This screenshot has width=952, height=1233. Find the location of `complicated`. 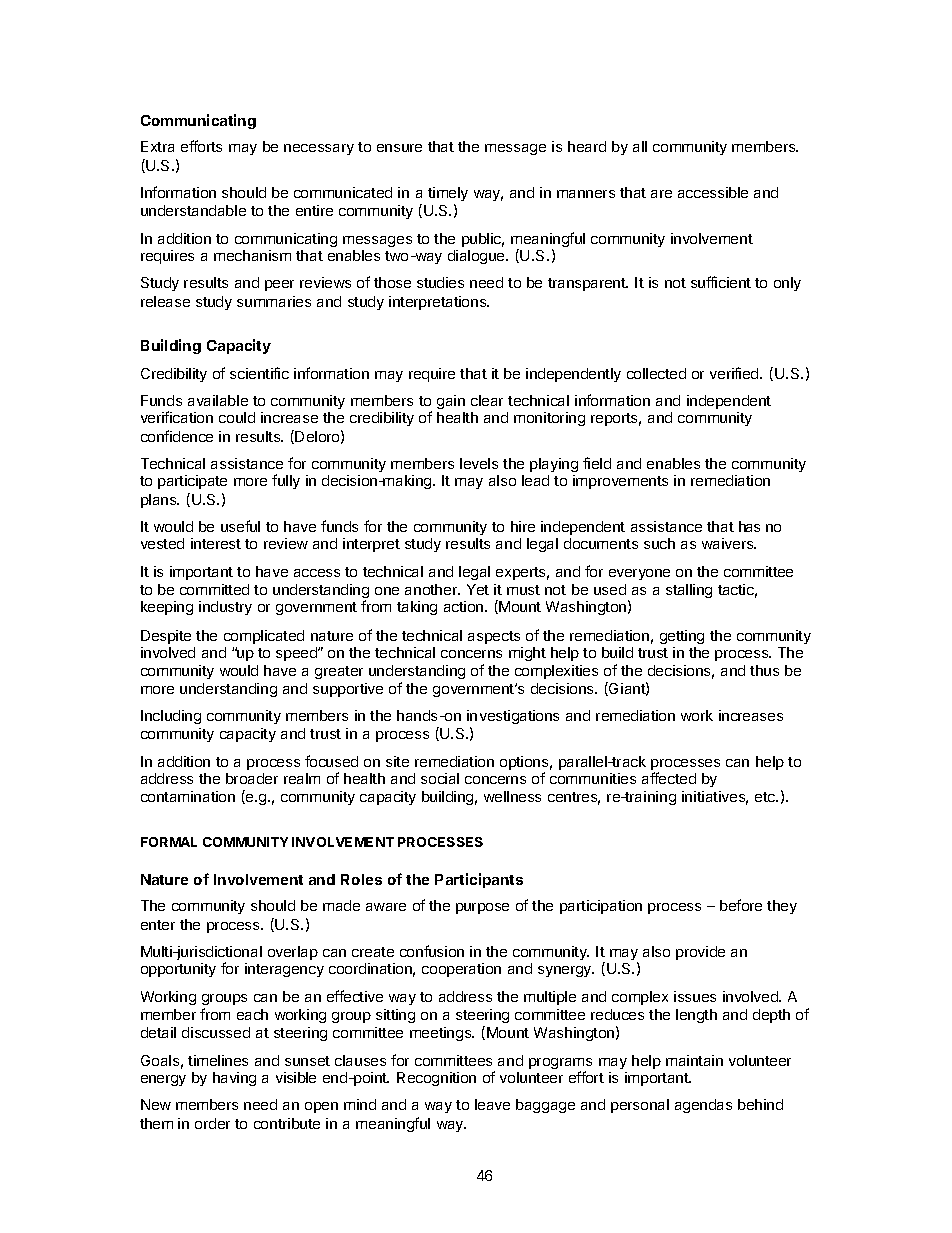

complicated is located at coordinates (264, 637).
